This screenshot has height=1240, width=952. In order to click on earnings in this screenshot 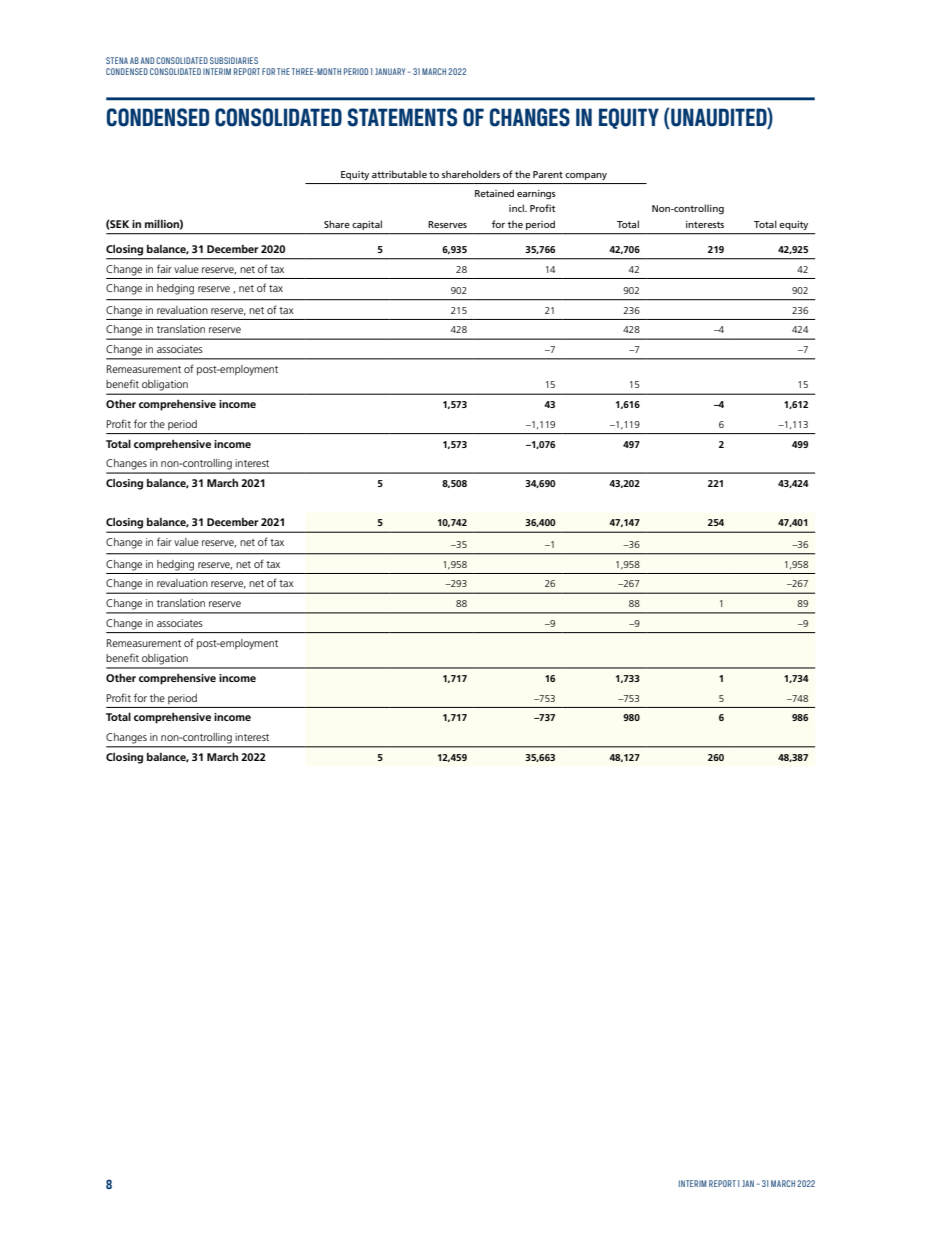, I will do `click(536, 194)`.
